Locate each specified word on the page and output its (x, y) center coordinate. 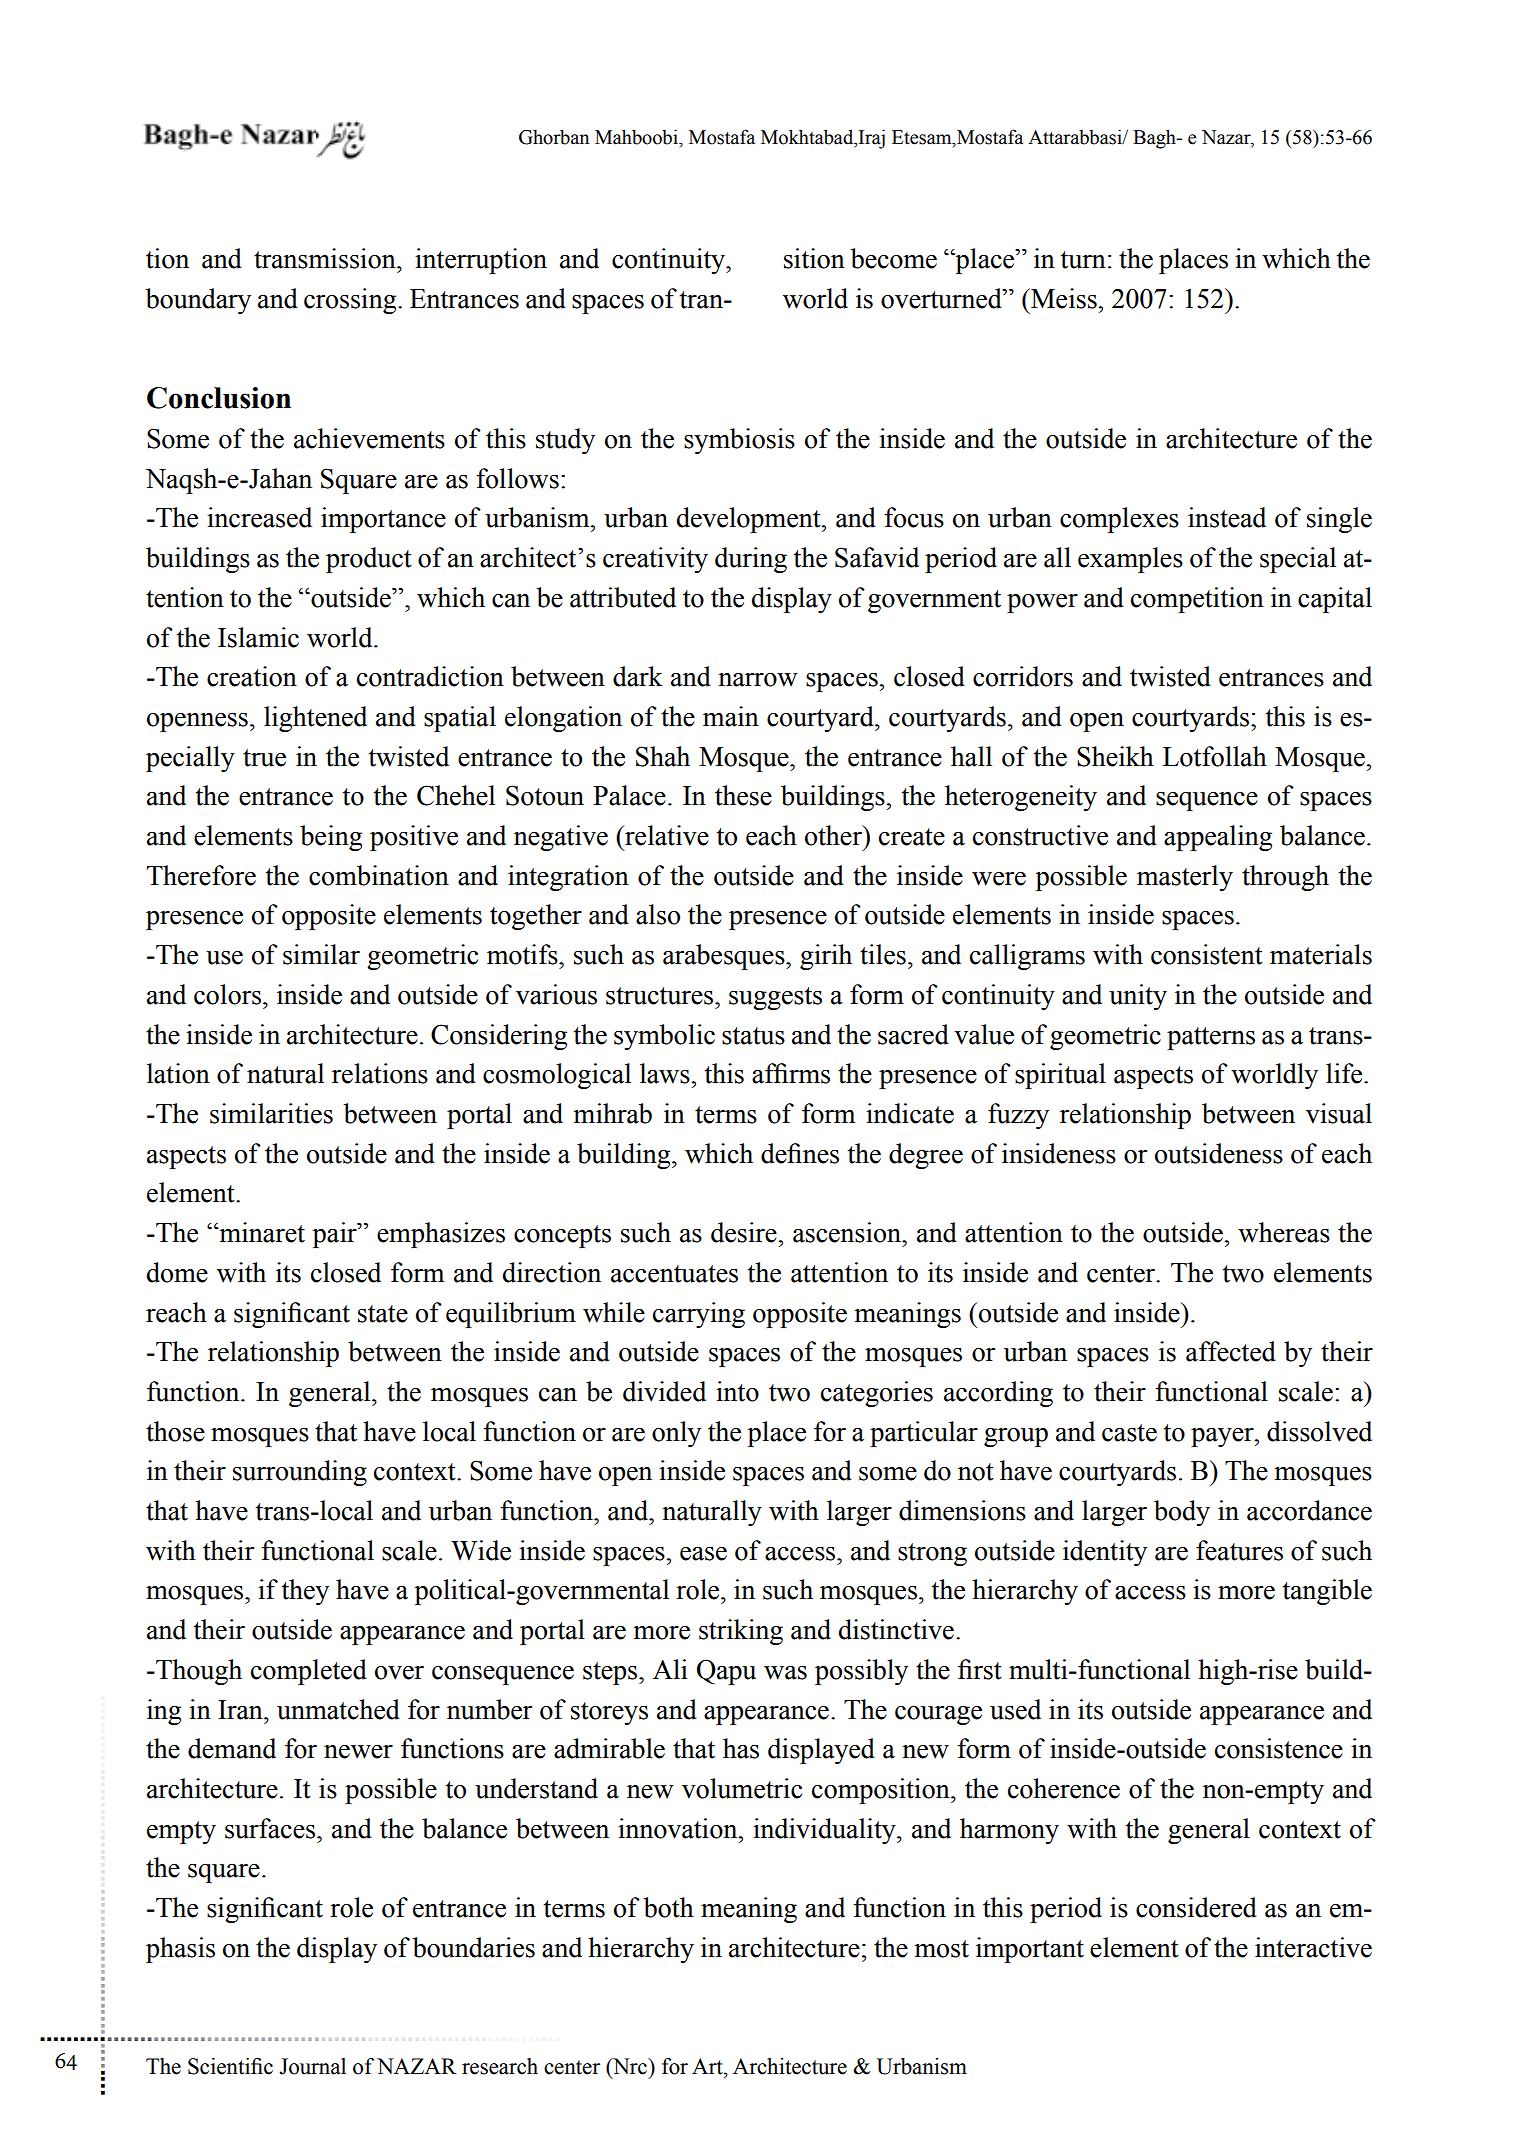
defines (800, 1153)
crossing (351, 301)
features (1239, 1550)
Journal (312, 2066)
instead (1227, 517)
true (264, 758)
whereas (1284, 1232)
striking (741, 1632)
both (669, 1907)
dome (177, 1272)
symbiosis (739, 441)
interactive (1313, 1947)
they (305, 1592)
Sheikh (1115, 756)
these (743, 795)
